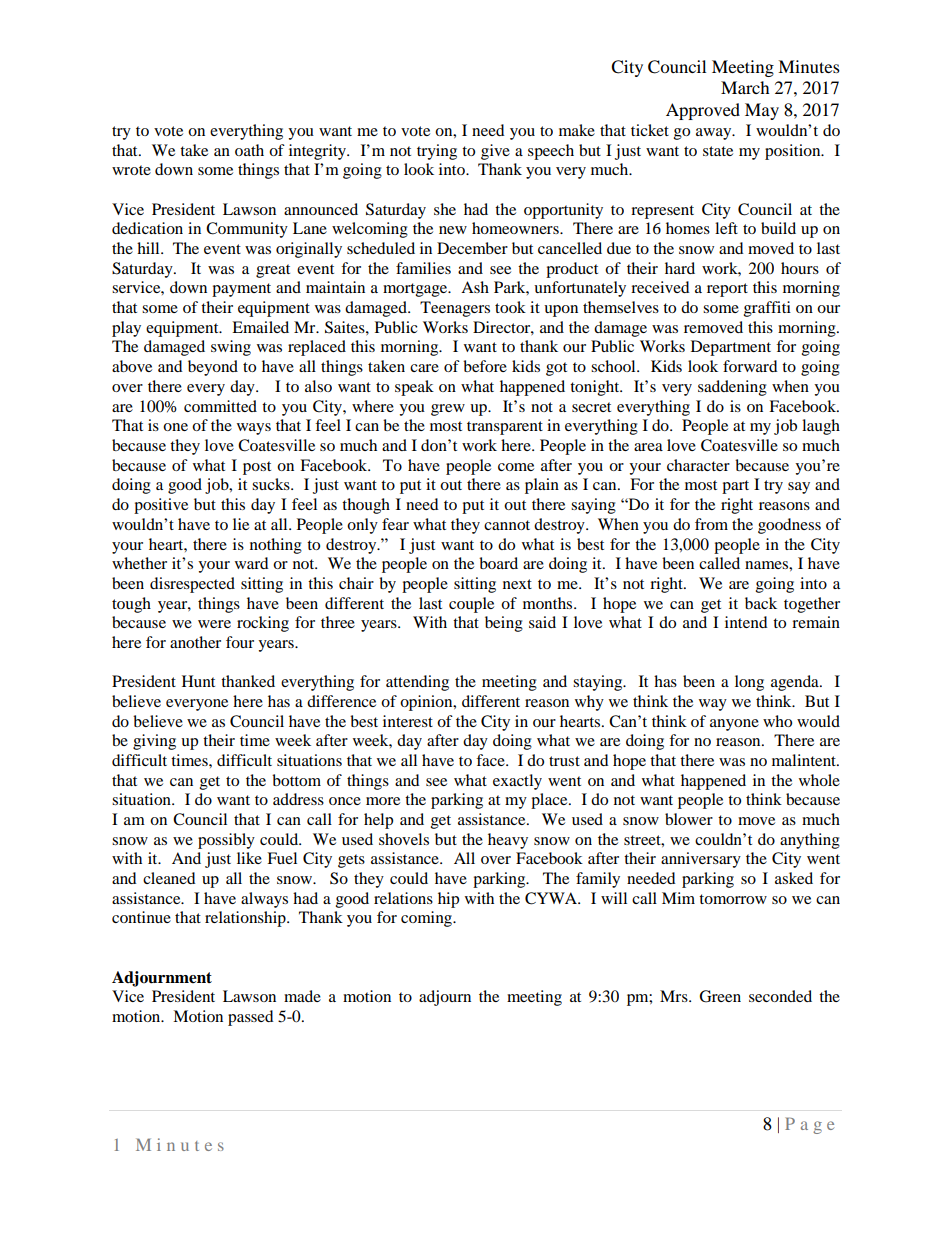  Describe the element at coordinates (762, 111) in the screenshot. I see `May` at that location.
